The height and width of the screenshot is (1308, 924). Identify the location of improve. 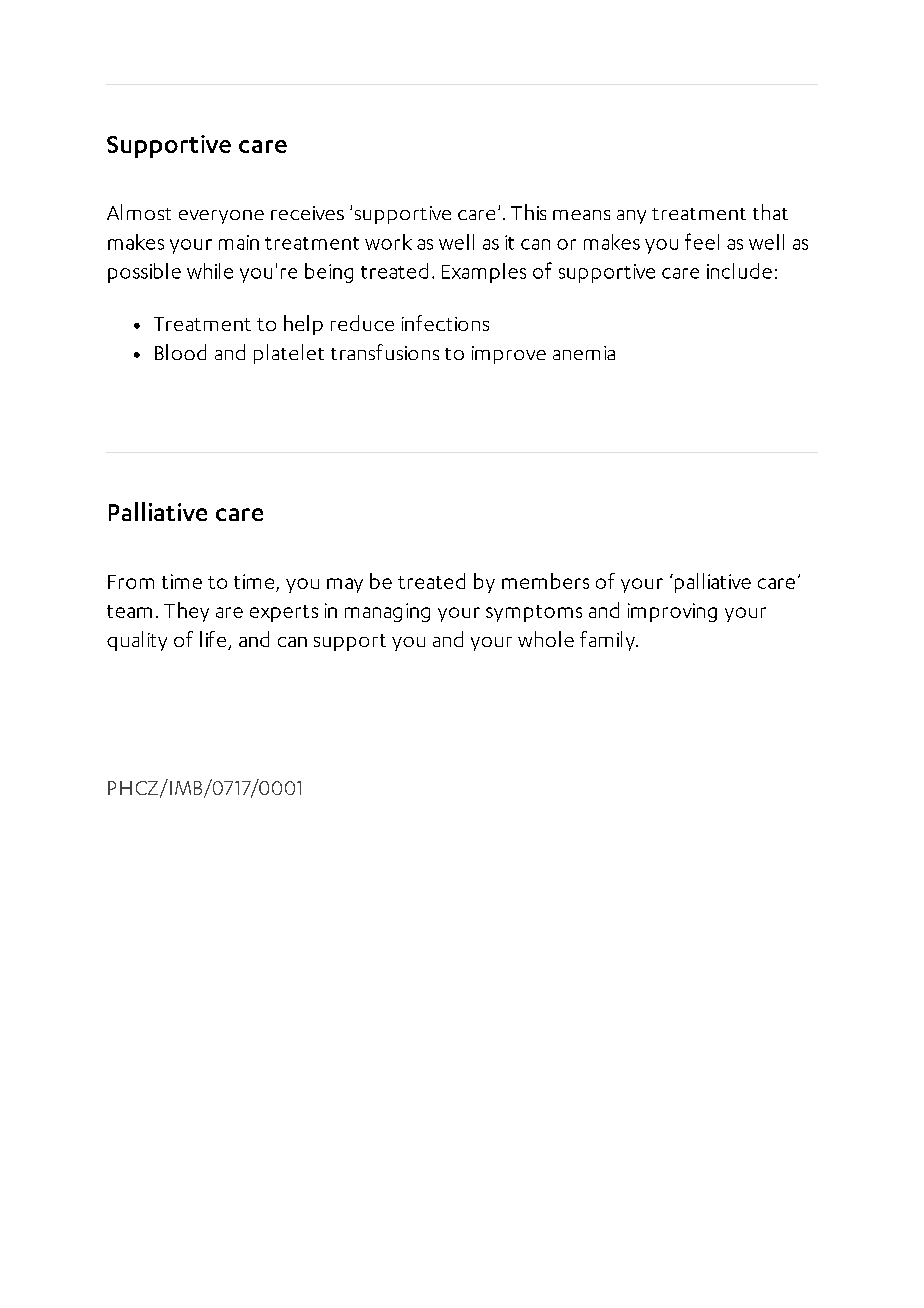
(509, 355).
